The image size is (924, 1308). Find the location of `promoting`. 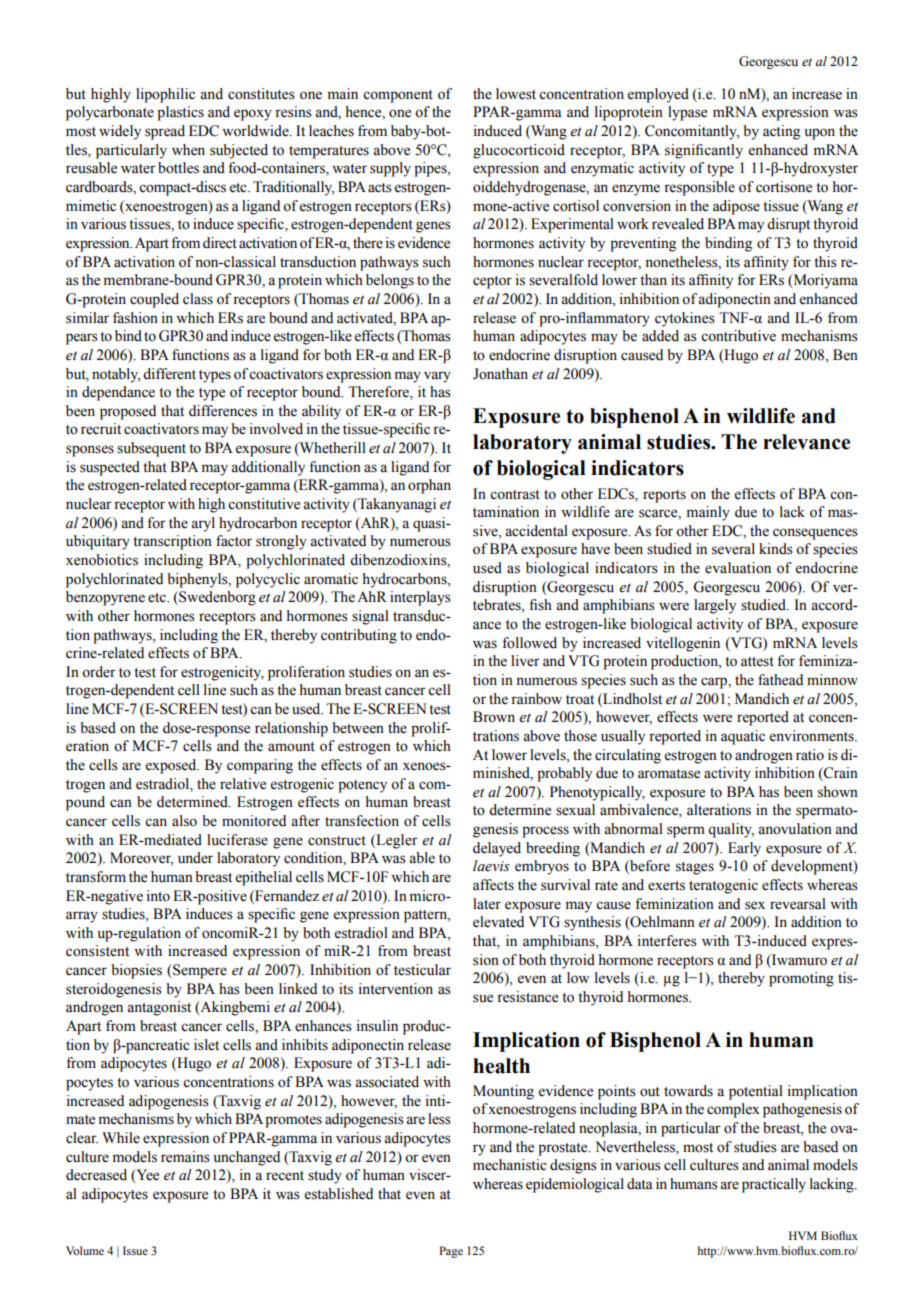

promoting is located at coordinates (801, 979).
